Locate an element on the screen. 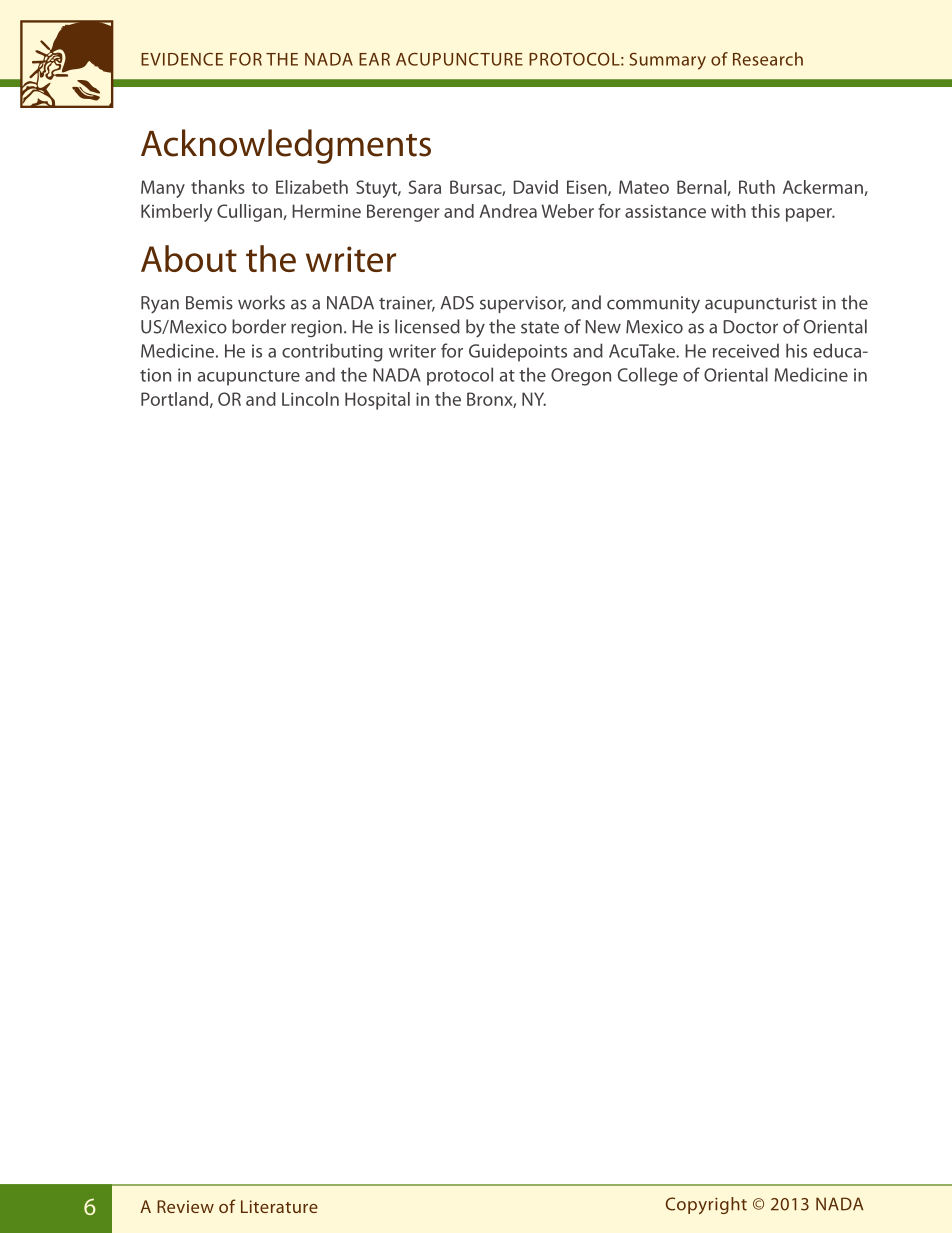 This screenshot has width=952, height=1233. EVIDENCE is located at coordinates (182, 59).
